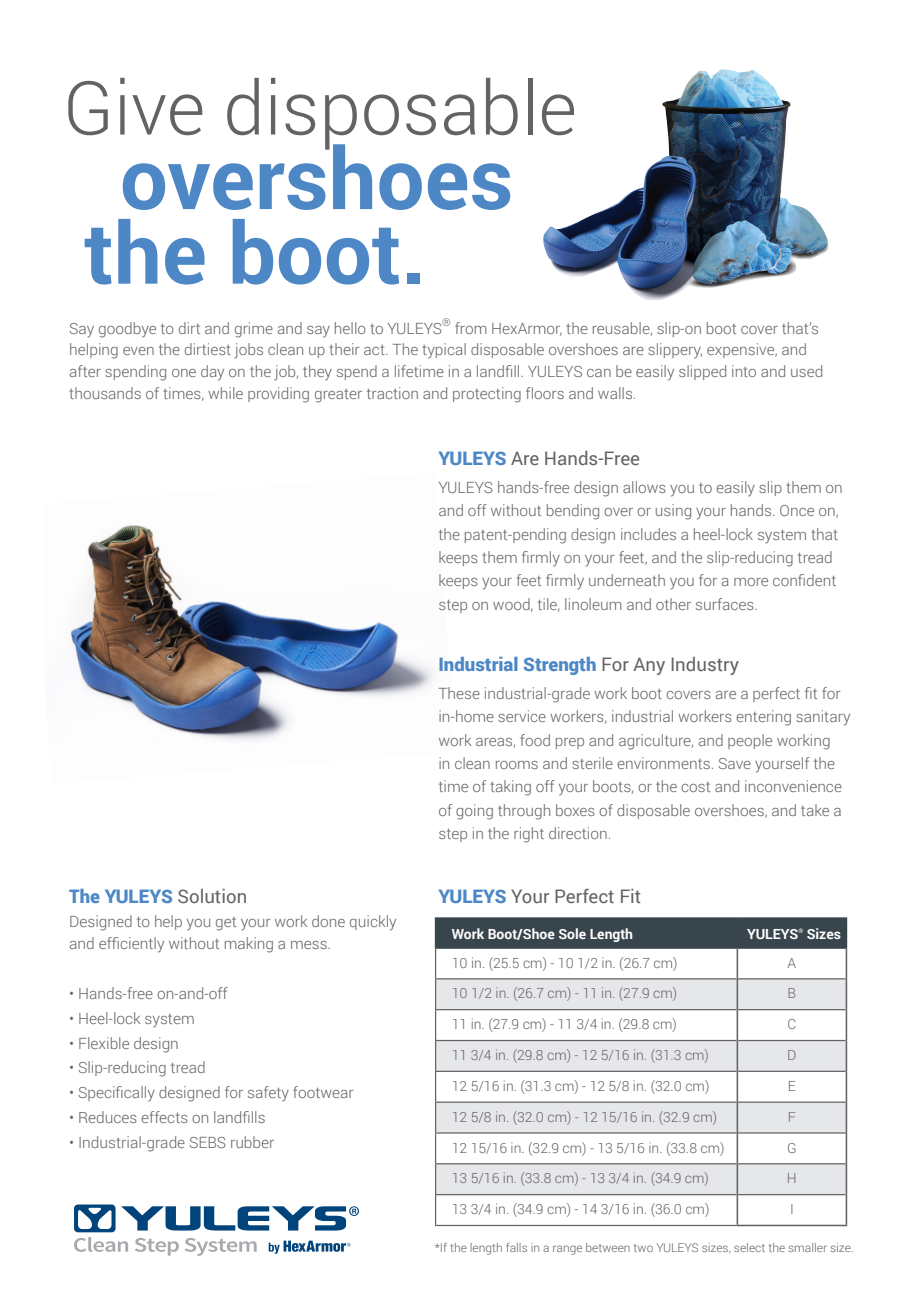 This document has height=1308, width=924. Describe the element at coordinates (673, 512) in the document. I see `using` at that location.
